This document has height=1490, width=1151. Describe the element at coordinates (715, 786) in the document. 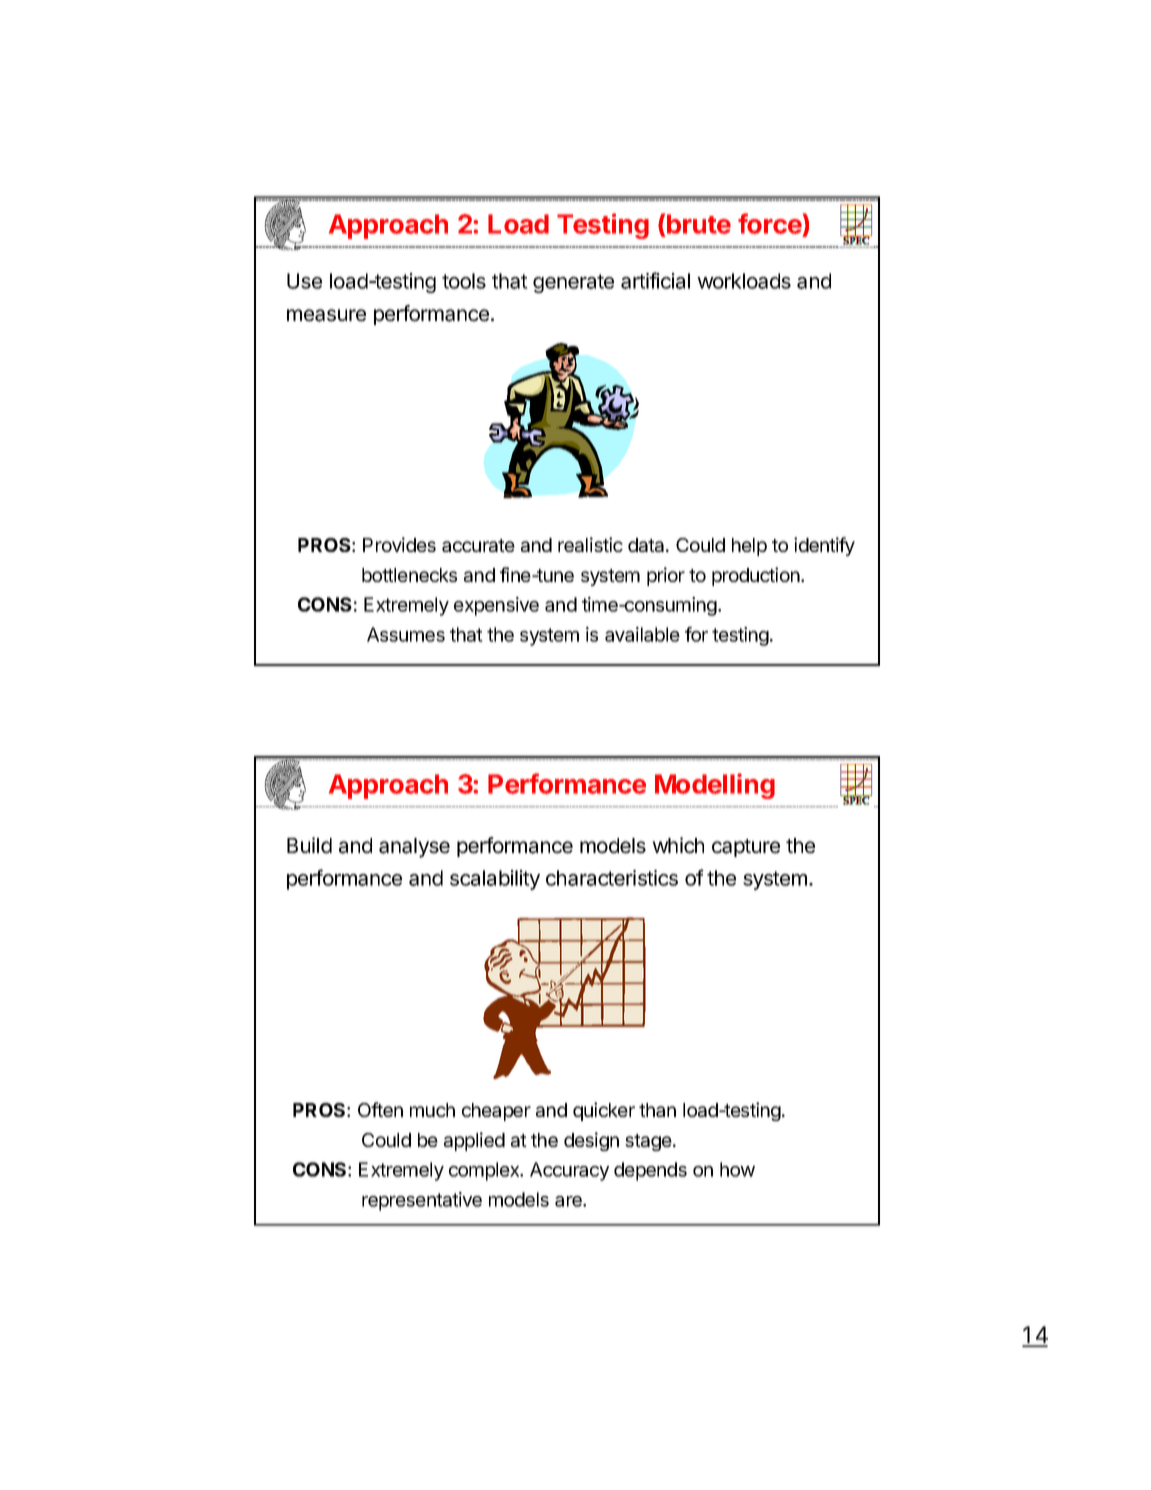

I see `Modelling` at that location.
